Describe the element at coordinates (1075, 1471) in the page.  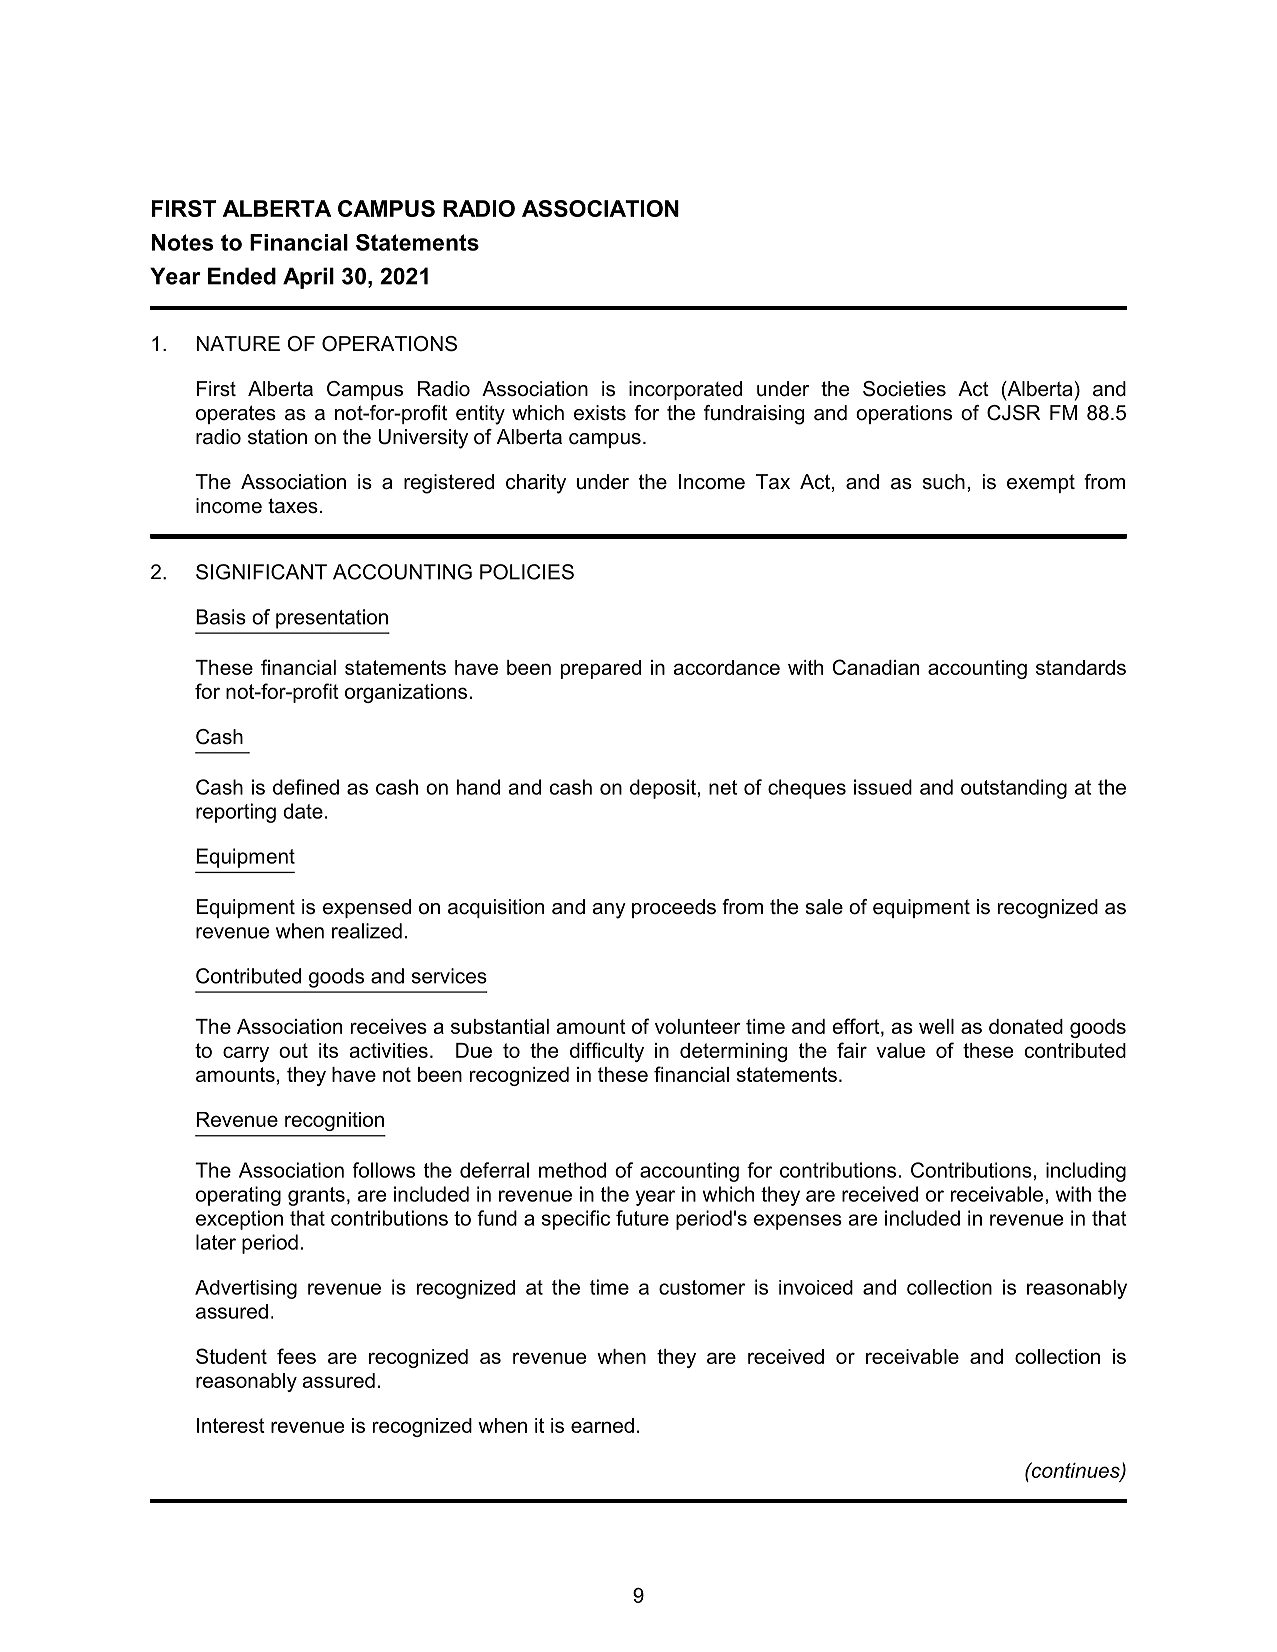
I see `continues` at that location.
